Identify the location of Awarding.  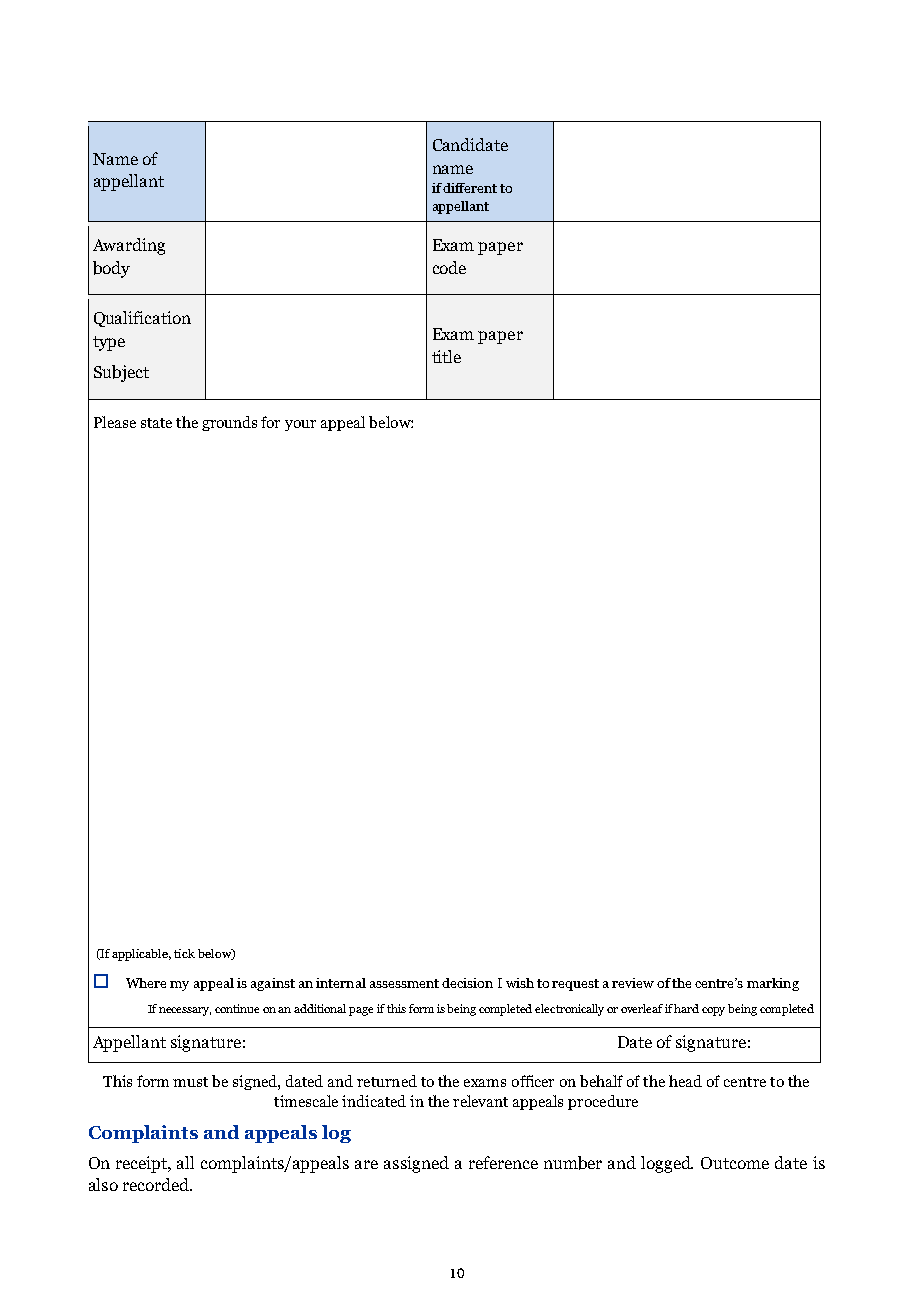
(129, 246).
